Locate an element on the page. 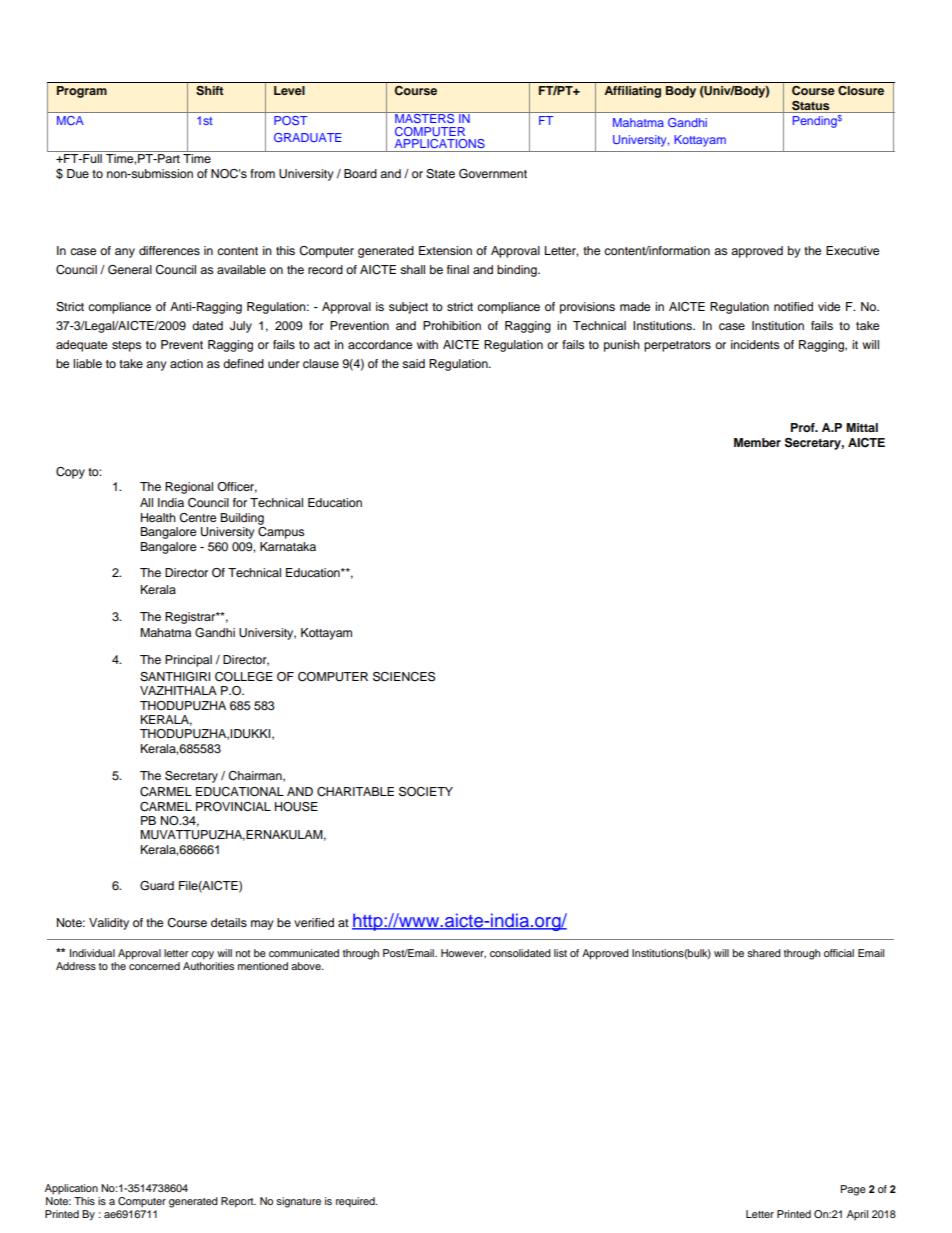  list is located at coordinates (560, 953).
